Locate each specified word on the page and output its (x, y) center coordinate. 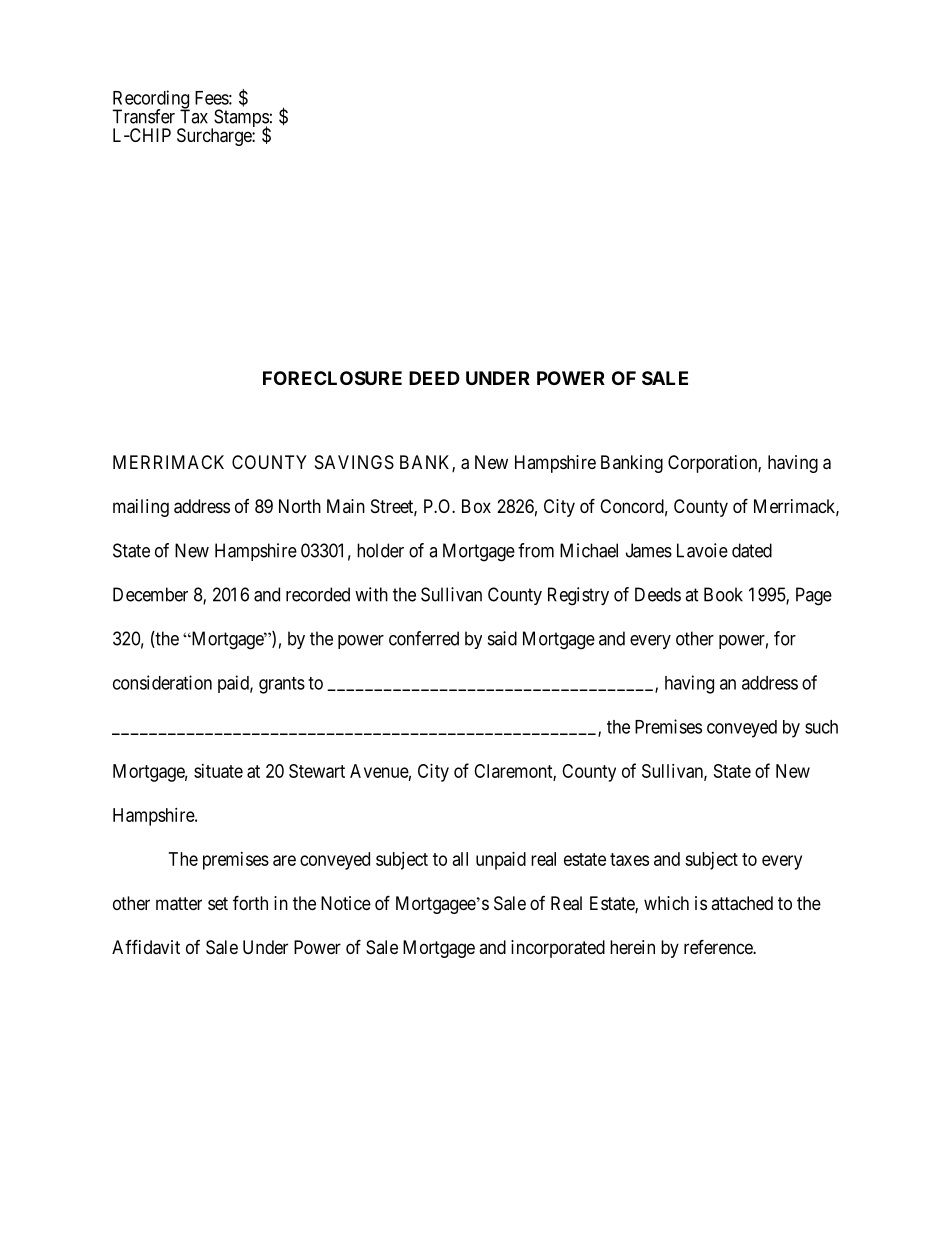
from (536, 550)
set (218, 903)
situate (218, 771)
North (300, 506)
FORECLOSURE (332, 378)
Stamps (241, 119)
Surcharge (215, 137)
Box (476, 506)
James (649, 550)
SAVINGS (354, 462)
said (502, 638)
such (821, 727)
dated (752, 550)
